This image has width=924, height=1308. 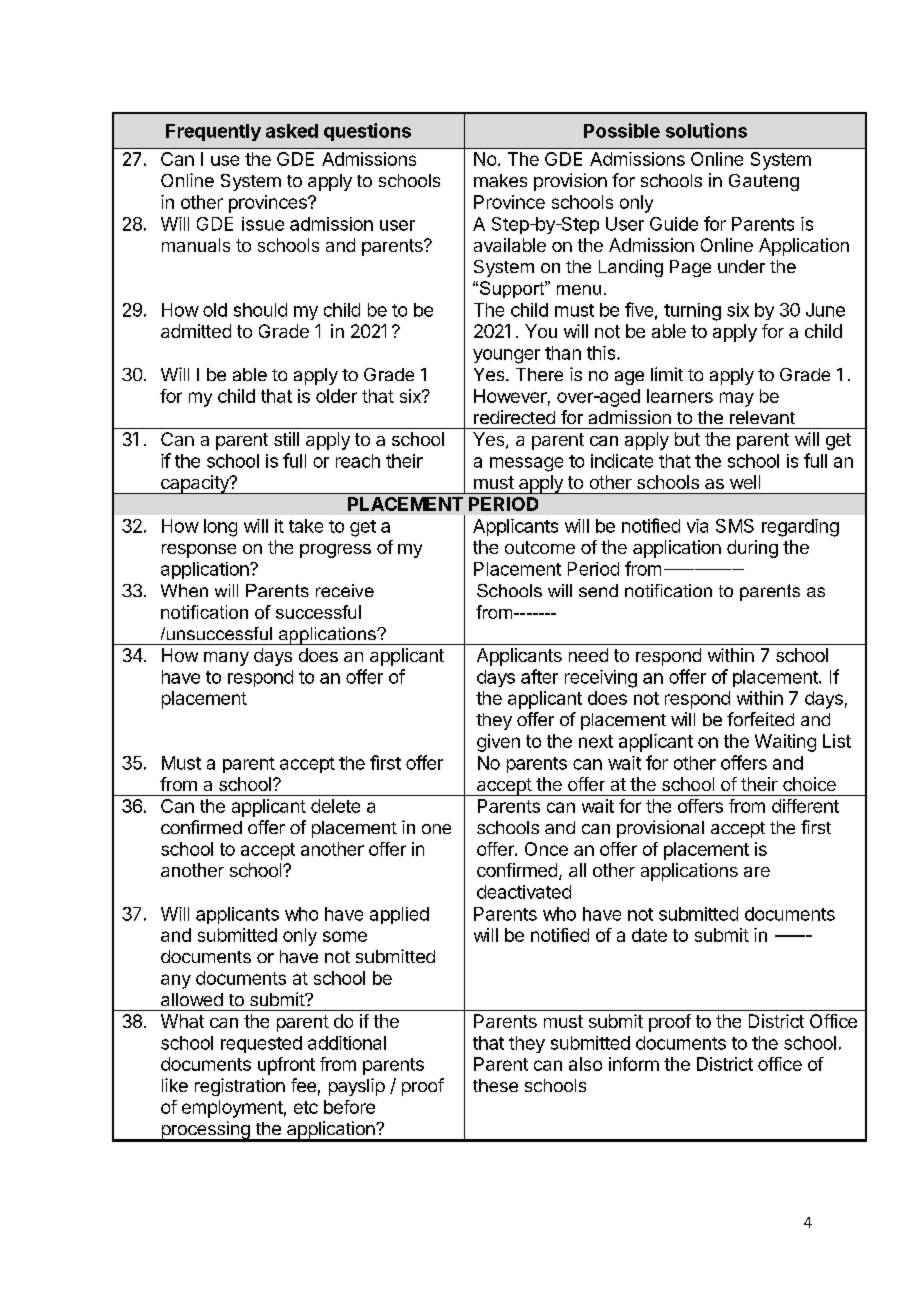 I want to click on still, so click(x=286, y=439).
